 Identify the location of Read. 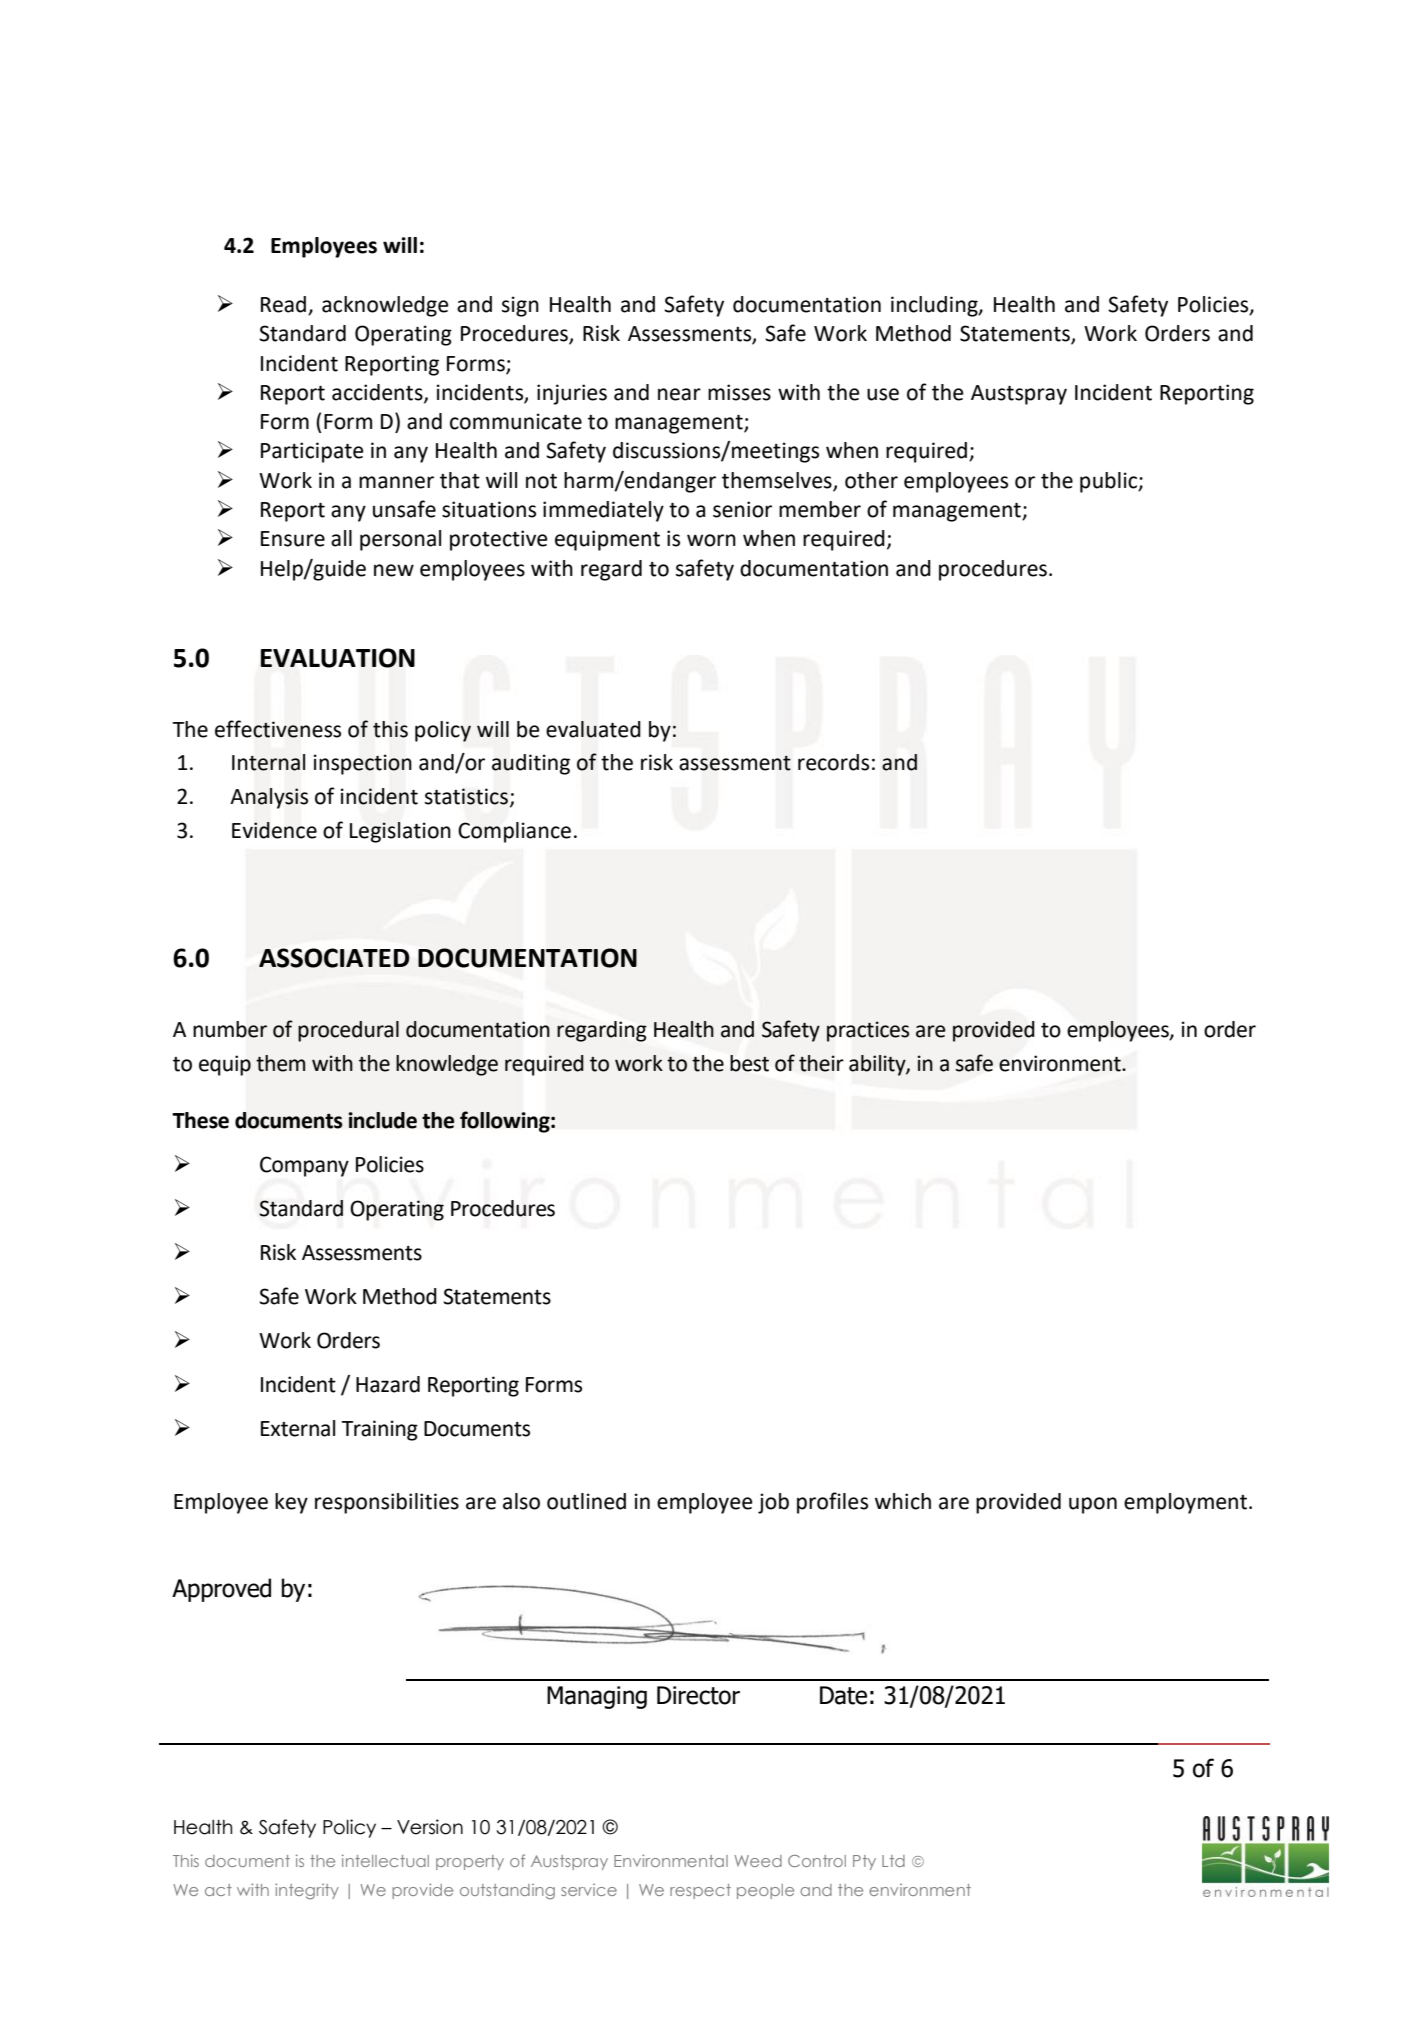
(285, 305).
